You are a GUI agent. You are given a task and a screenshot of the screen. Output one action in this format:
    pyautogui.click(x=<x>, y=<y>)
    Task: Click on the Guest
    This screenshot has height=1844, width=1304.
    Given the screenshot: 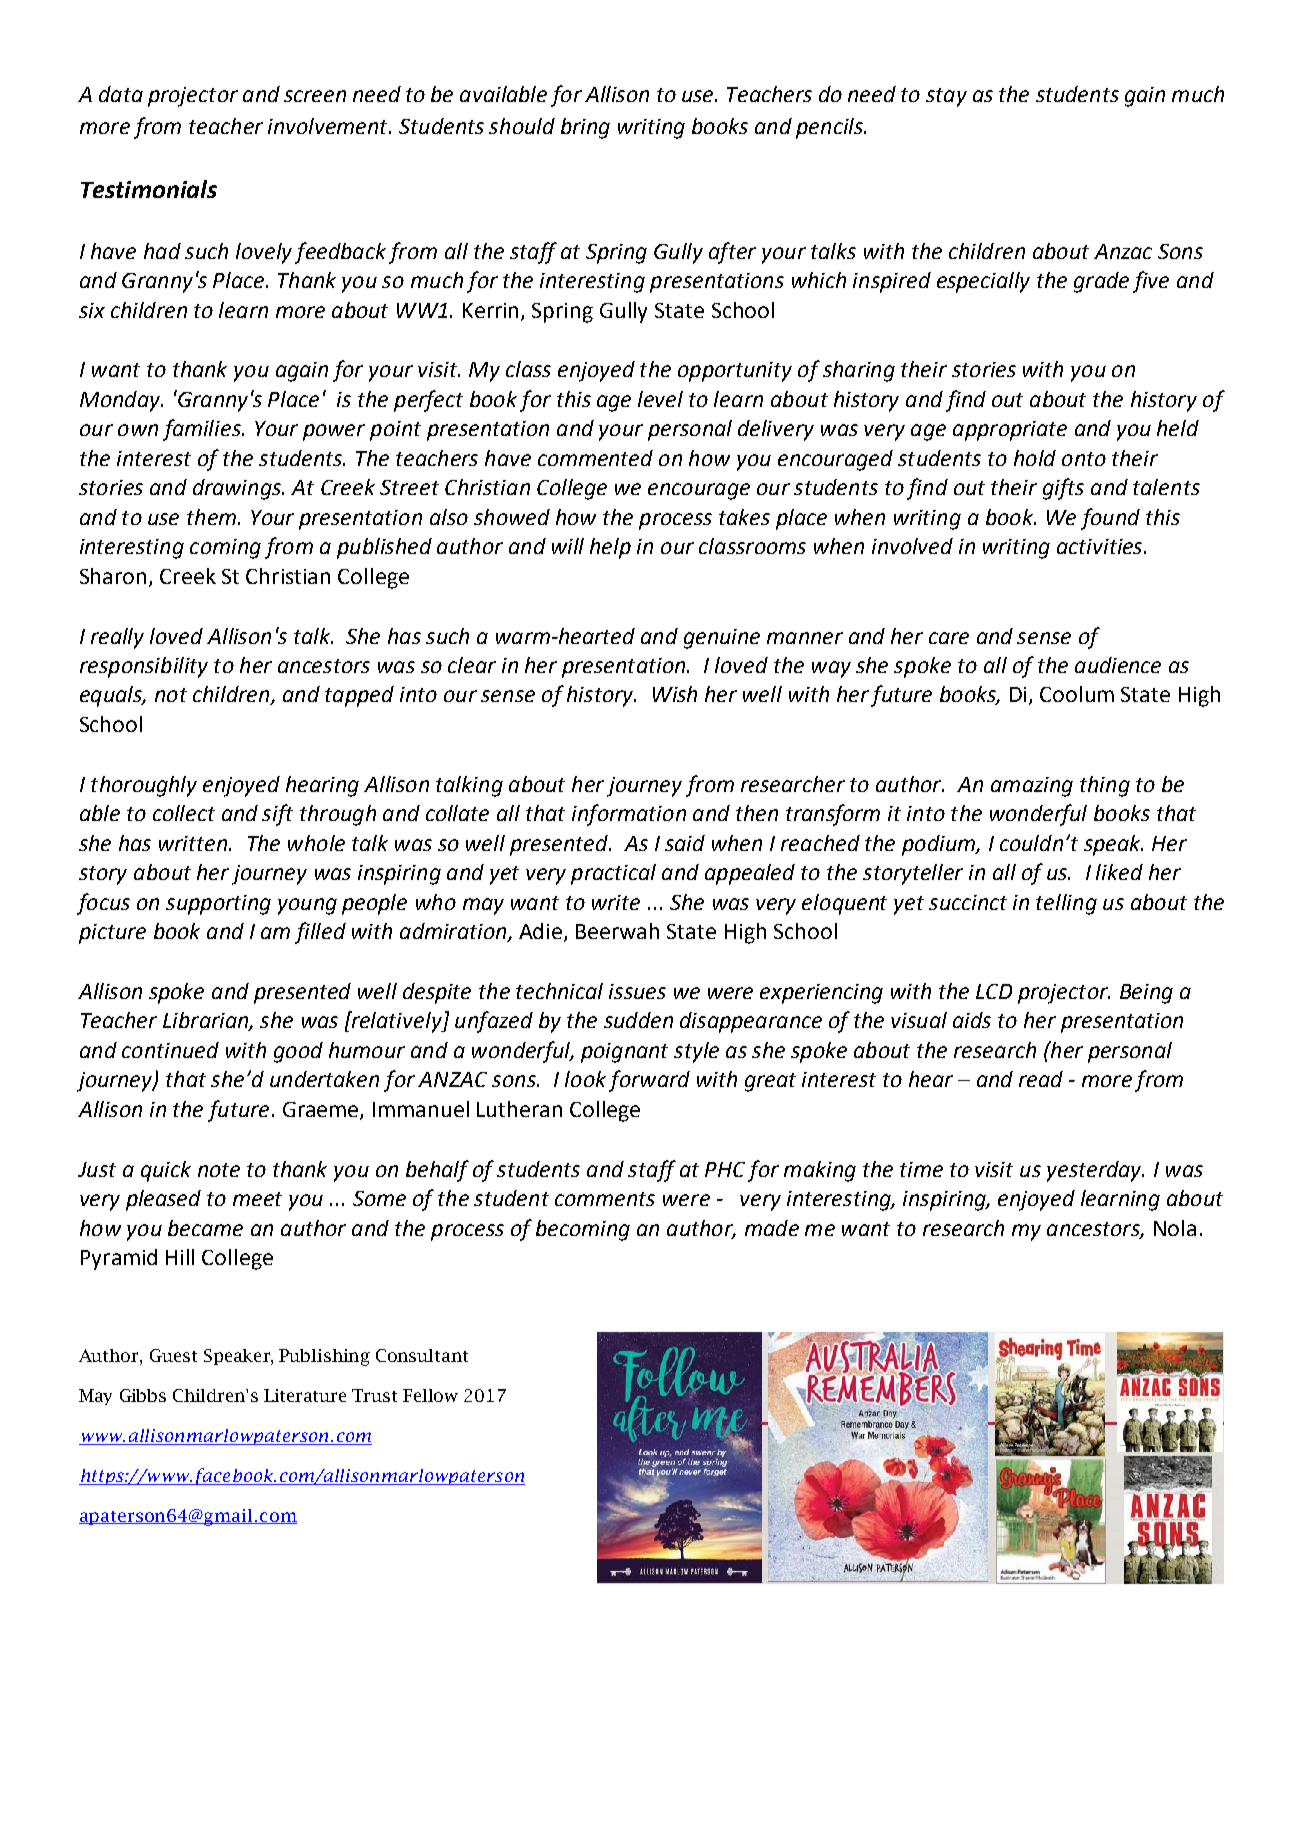 What is the action you would take?
    pyautogui.click(x=173, y=1355)
